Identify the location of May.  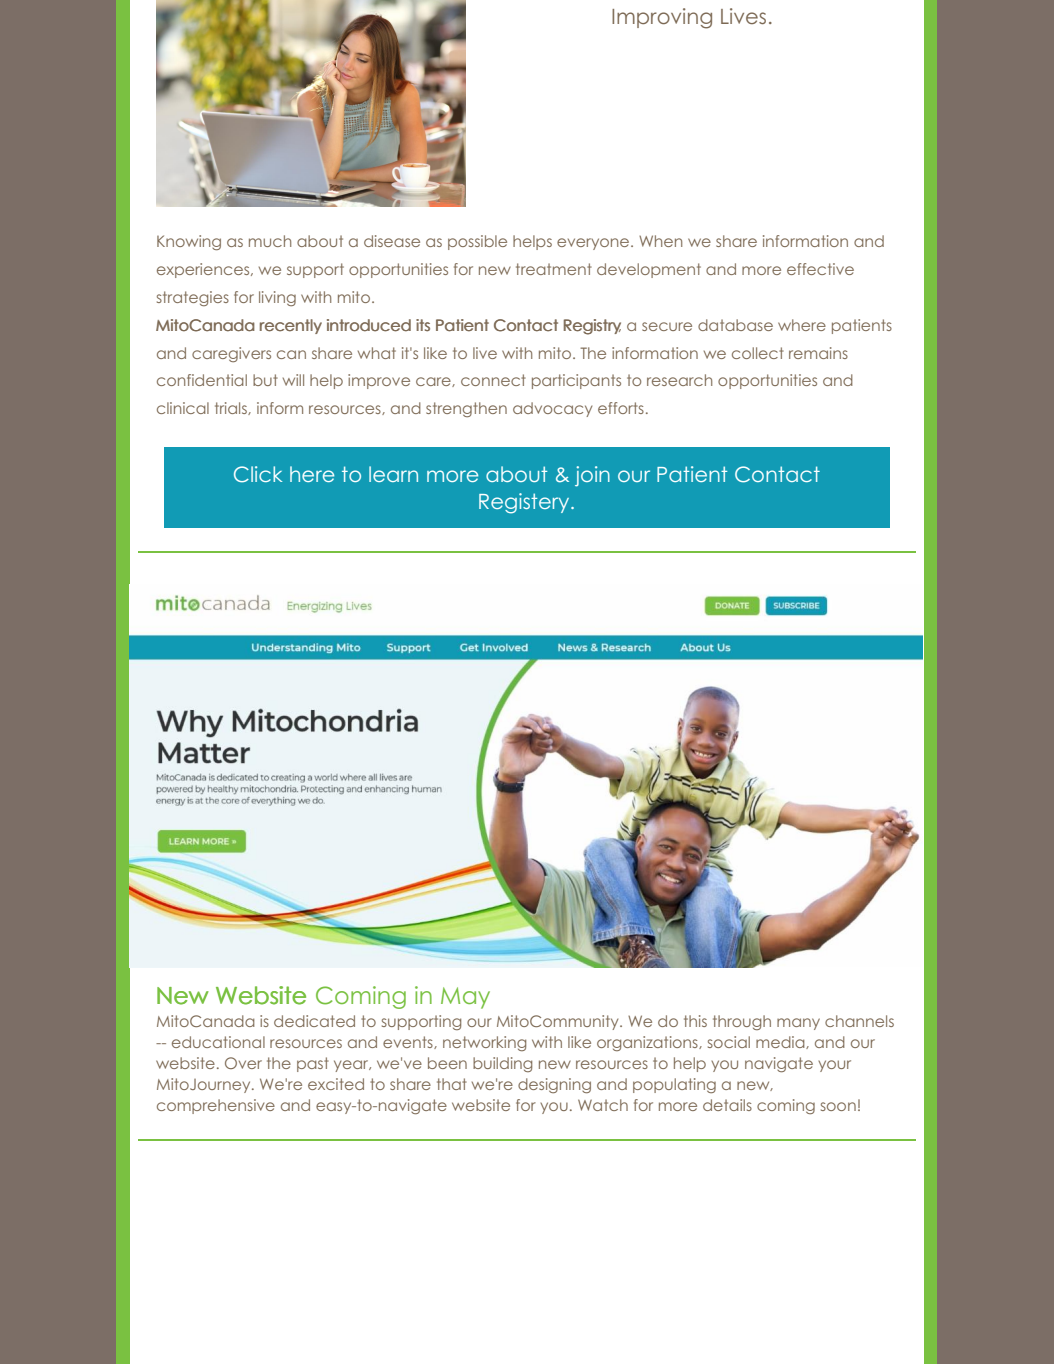
(465, 998).
